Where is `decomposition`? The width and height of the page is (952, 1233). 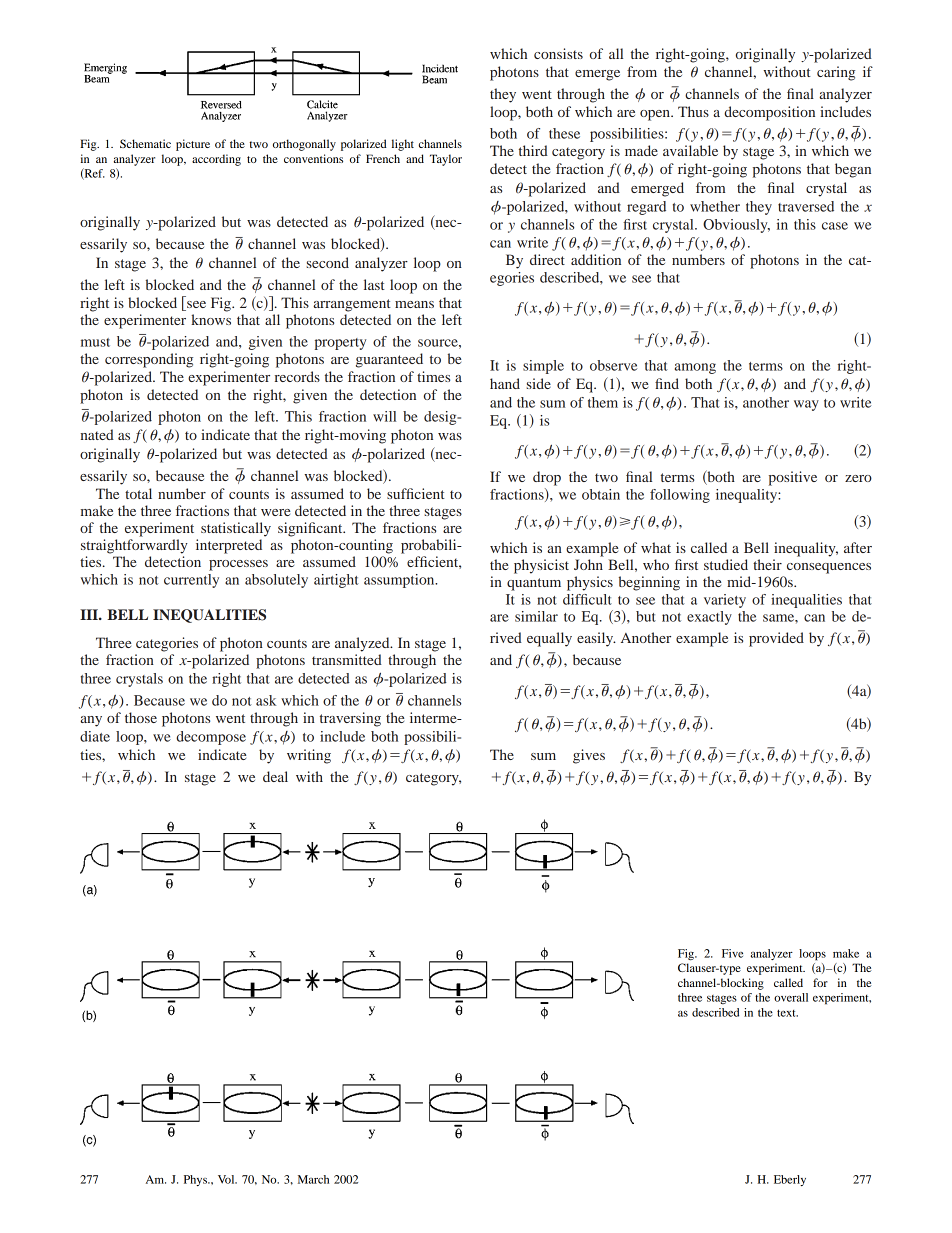
decomposition is located at coordinates (769, 113).
